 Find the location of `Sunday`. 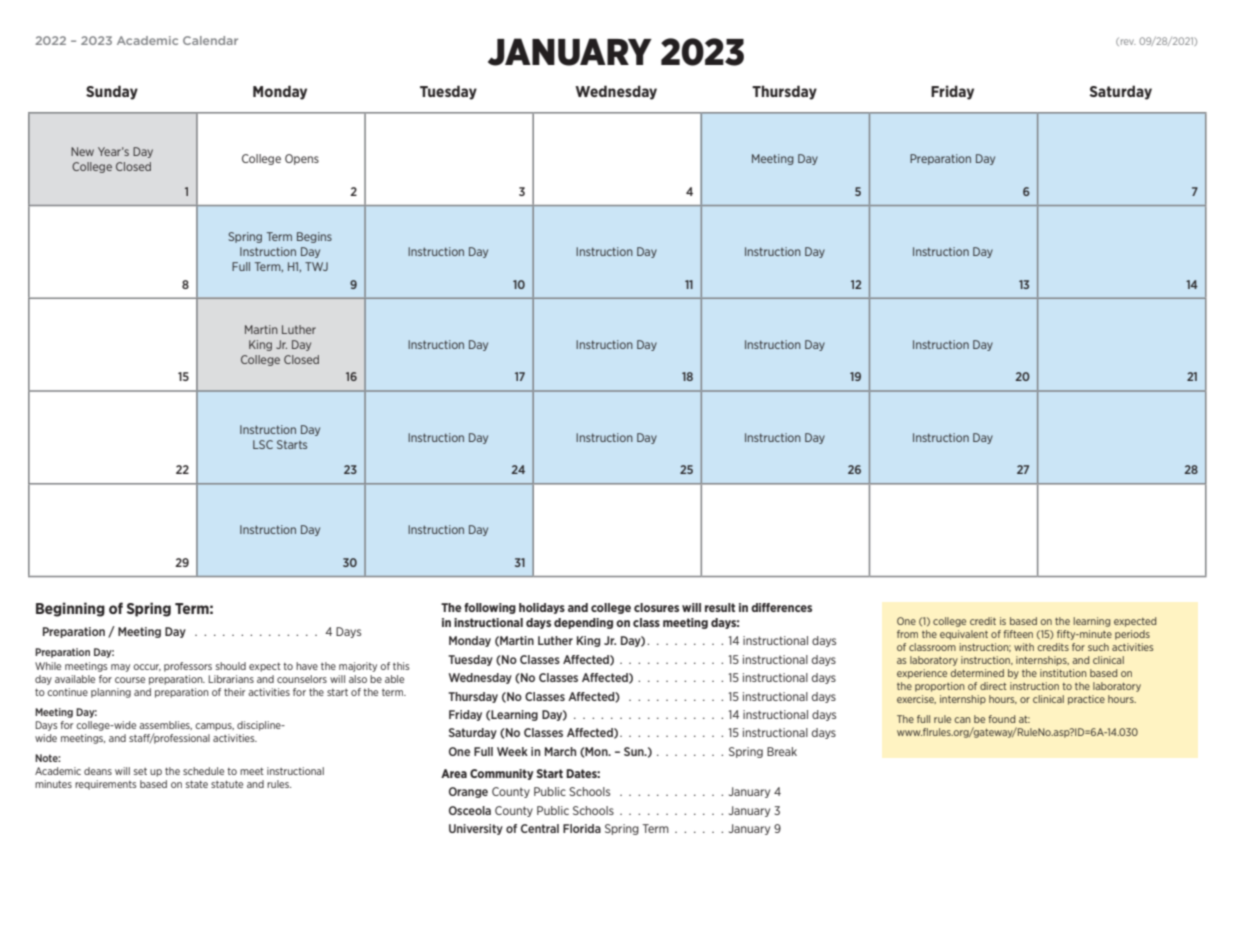

Sunday is located at coordinates (112, 92).
